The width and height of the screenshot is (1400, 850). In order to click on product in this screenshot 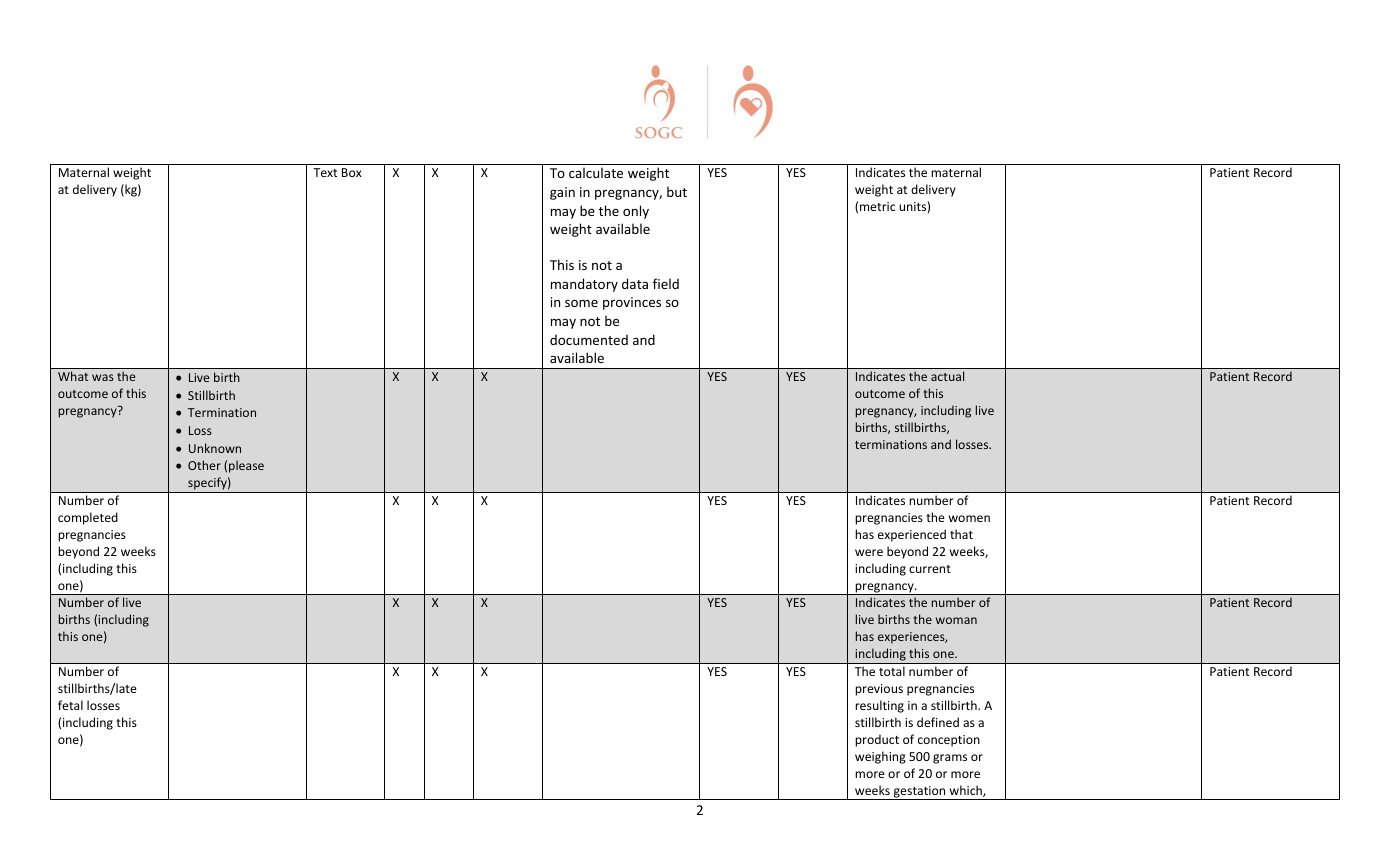, I will do `click(877, 740)`.
